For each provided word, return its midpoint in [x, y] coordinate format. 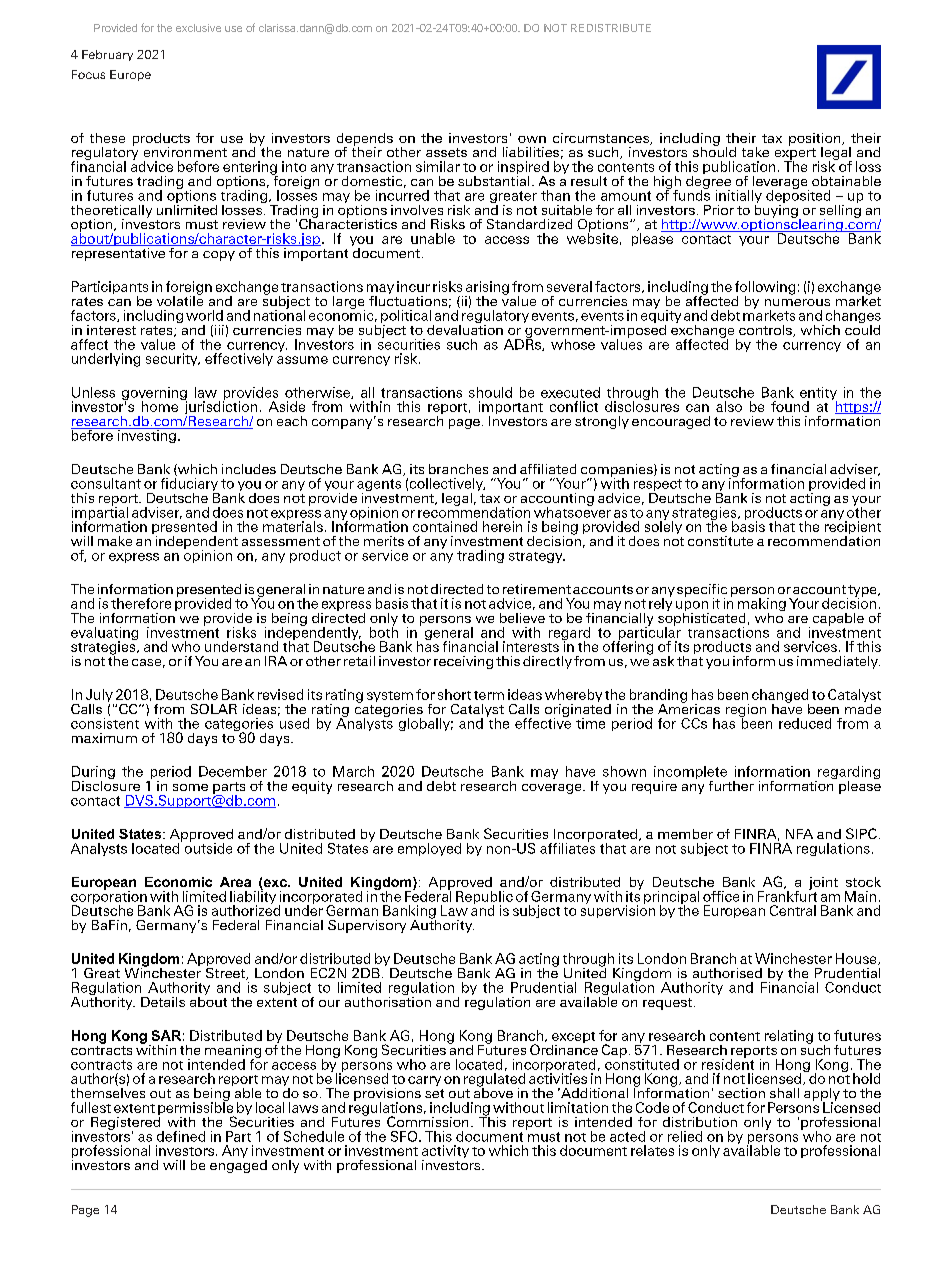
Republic [484, 899]
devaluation [465, 328]
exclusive [198, 28]
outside [208, 847]
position [816, 140]
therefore [141, 603]
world [204, 315]
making [762, 606]
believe [522, 618]
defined [181, 1136]
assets [446, 152]
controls [766, 331]
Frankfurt [787, 895]
